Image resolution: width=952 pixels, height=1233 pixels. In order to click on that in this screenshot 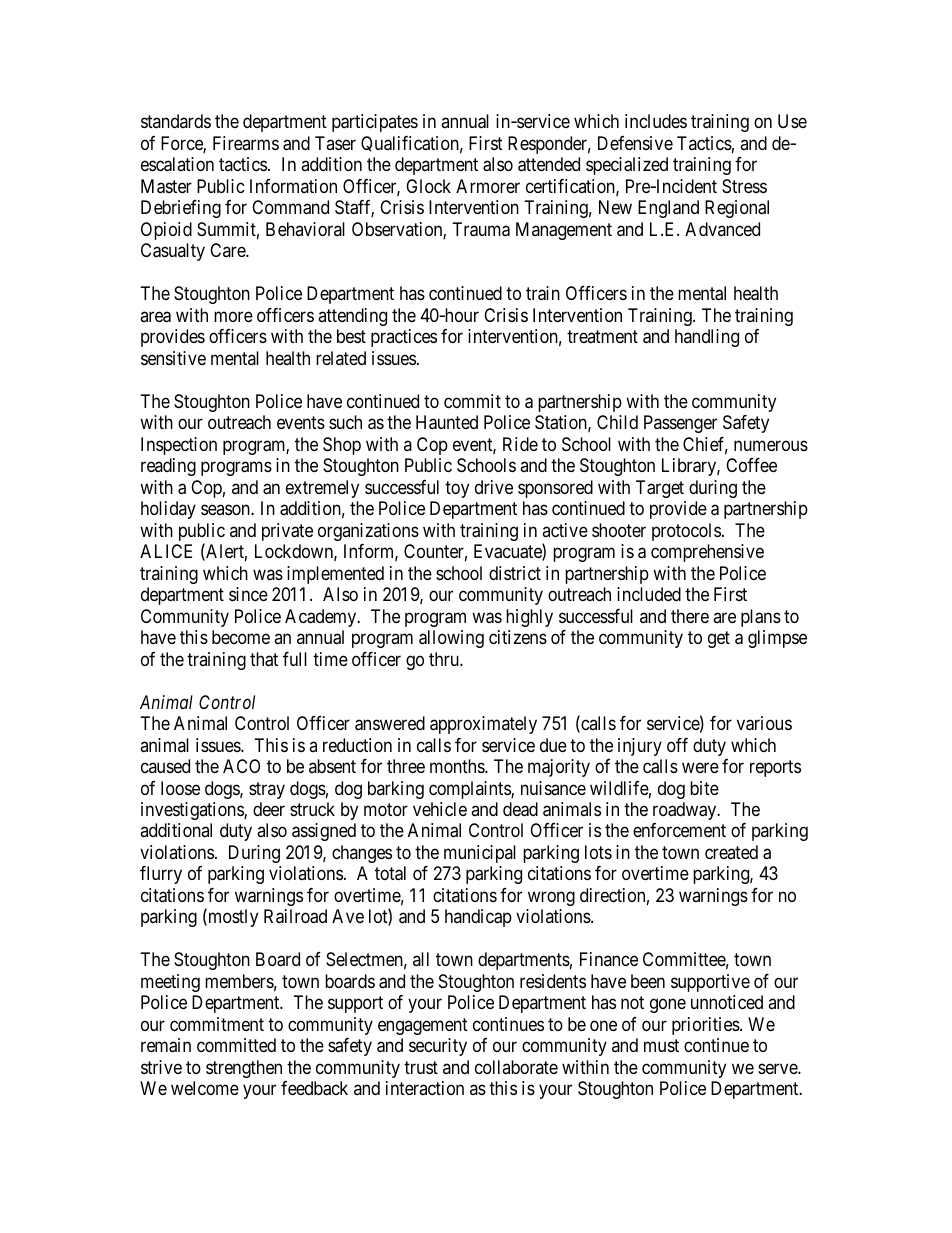, I will do `click(264, 659)`.
